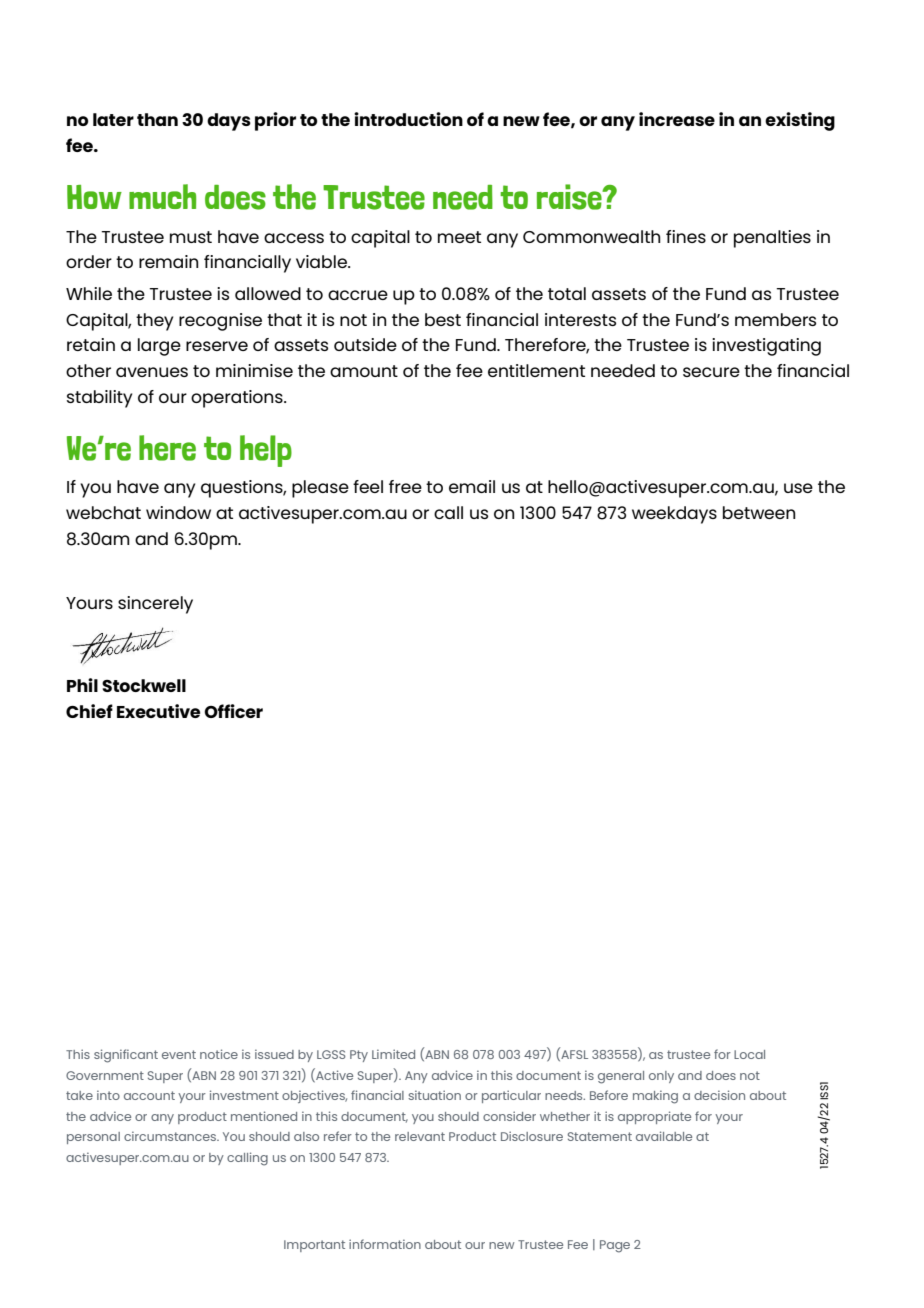  I want to click on information, so click(385, 1244).
